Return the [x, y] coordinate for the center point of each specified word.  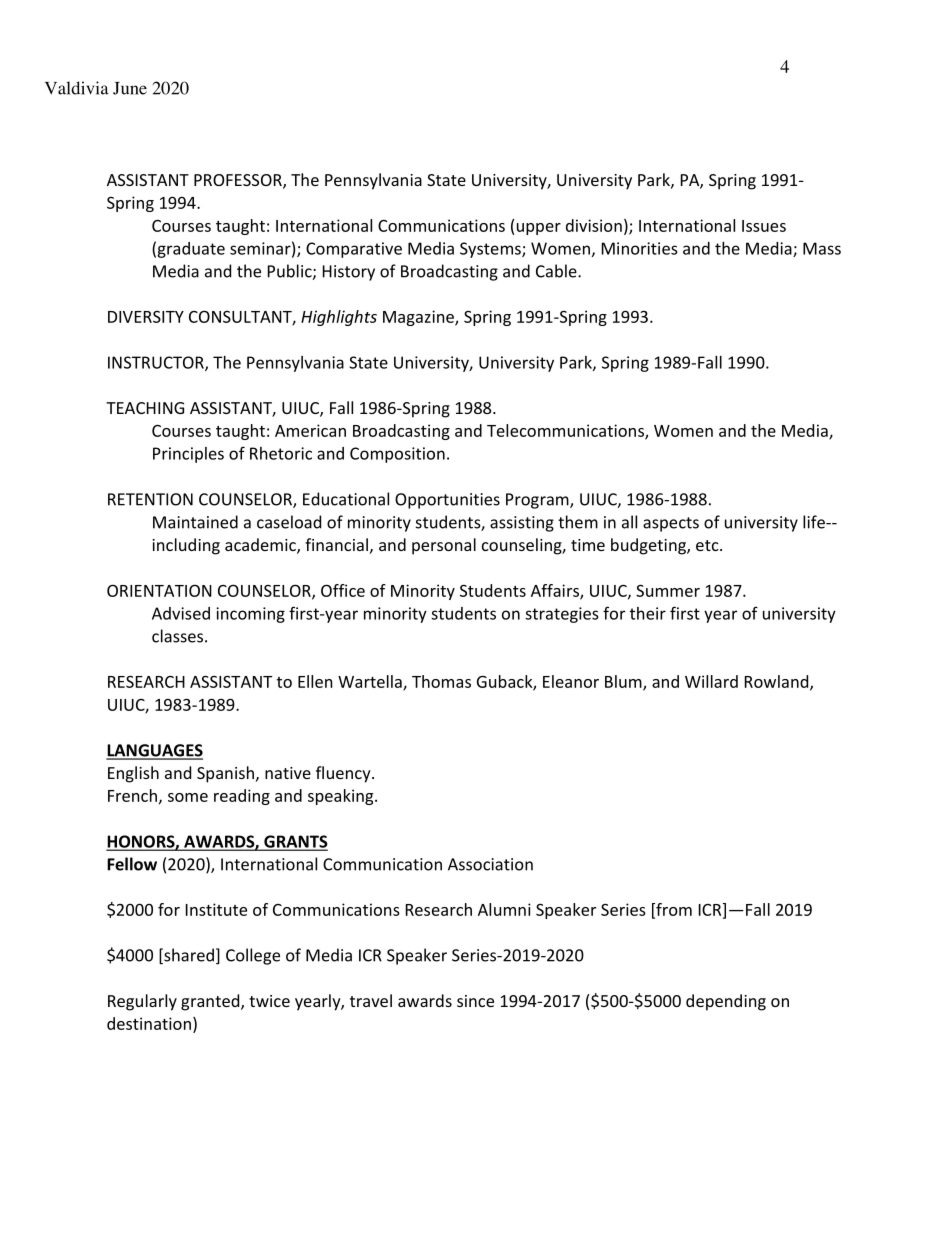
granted [211, 1002]
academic [261, 546]
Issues [764, 226]
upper [539, 229]
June [130, 88]
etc [708, 545]
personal [444, 546]
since [475, 1001]
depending [726, 1002]
